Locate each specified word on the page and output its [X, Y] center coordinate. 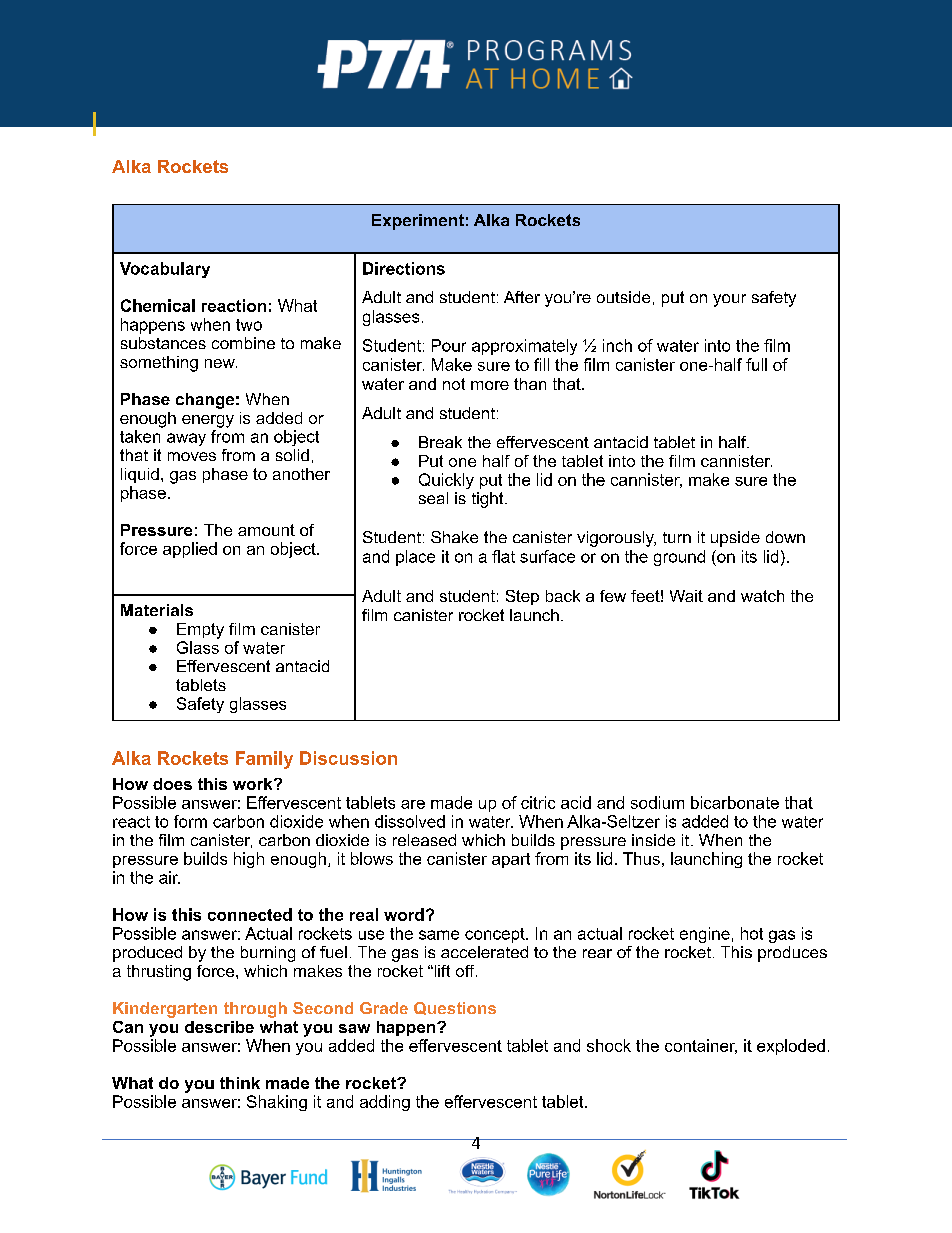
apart [511, 860]
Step [522, 597]
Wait [686, 596]
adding [385, 1103]
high [249, 860]
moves [192, 456]
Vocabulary [165, 270]
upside [735, 539]
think [240, 1083]
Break [440, 442]
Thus [641, 858]
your [729, 300]
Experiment [418, 222]
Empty [200, 631]
